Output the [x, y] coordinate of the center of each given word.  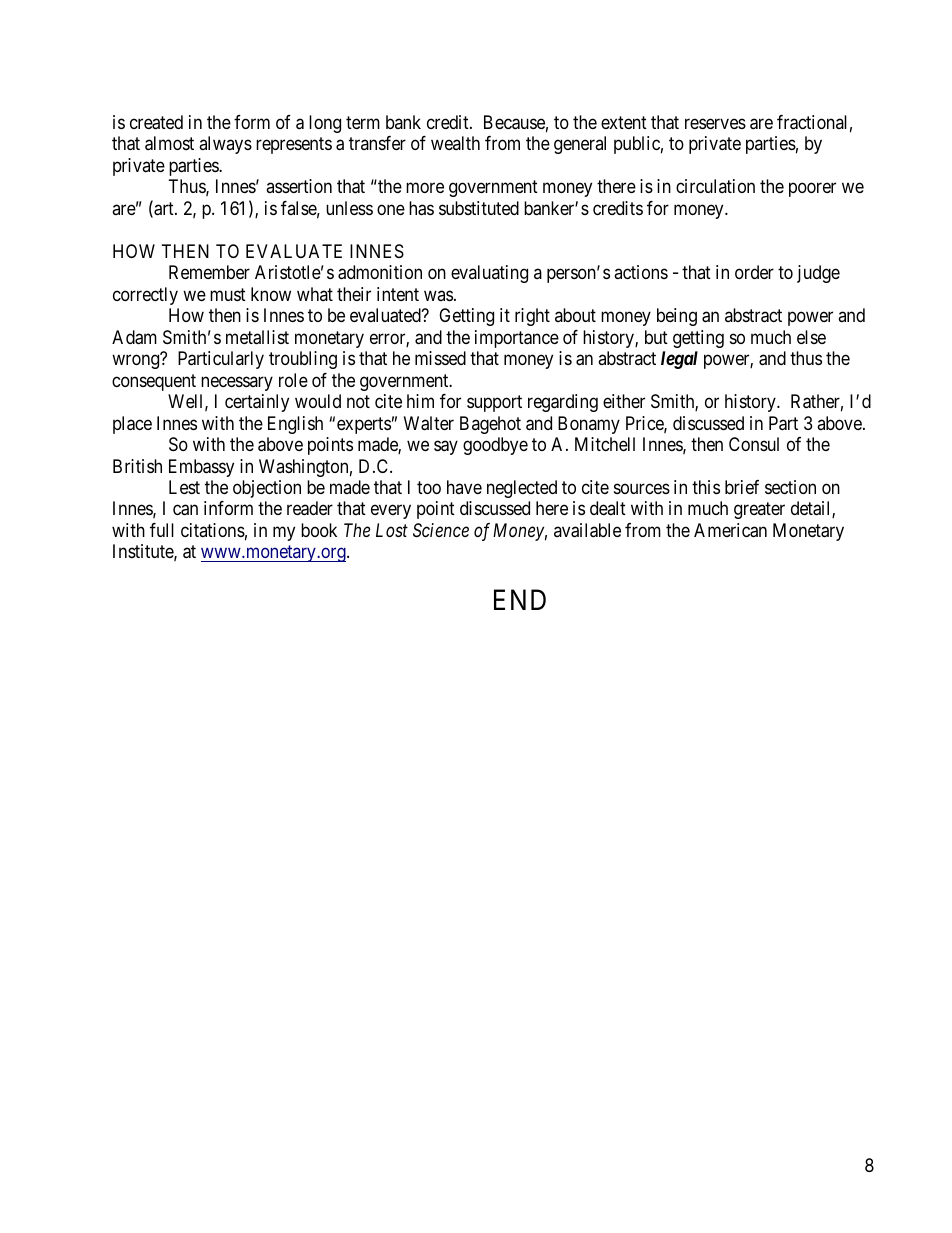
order [754, 272]
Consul [754, 444]
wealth [455, 143]
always [225, 145]
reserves [715, 123]
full [162, 530]
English [295, 425]
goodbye [495, 446]
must [228, 294]
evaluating [489, 274]
